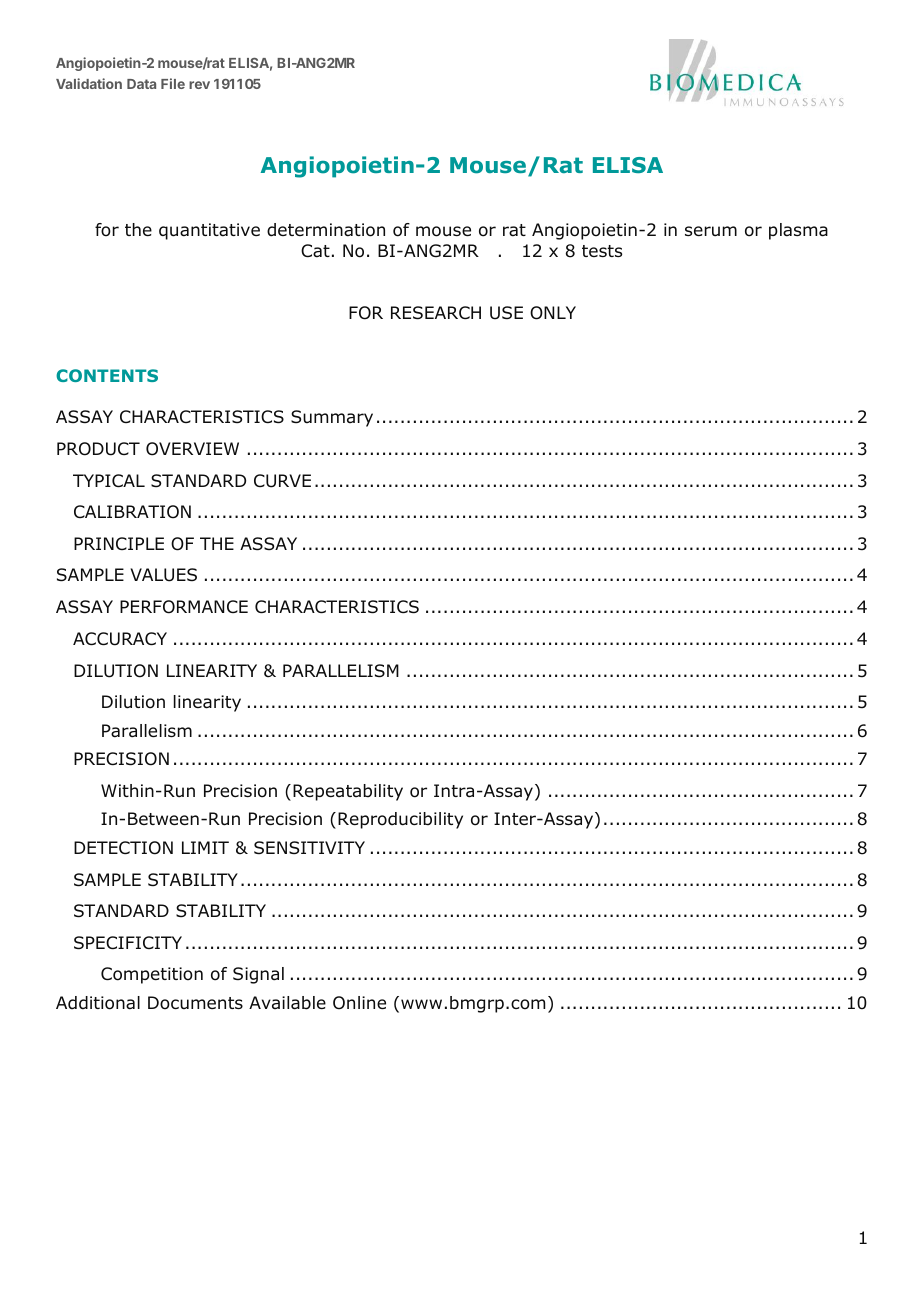 This image has width=924, height=1308. I want to click on ONLY, so click(553, 313).
